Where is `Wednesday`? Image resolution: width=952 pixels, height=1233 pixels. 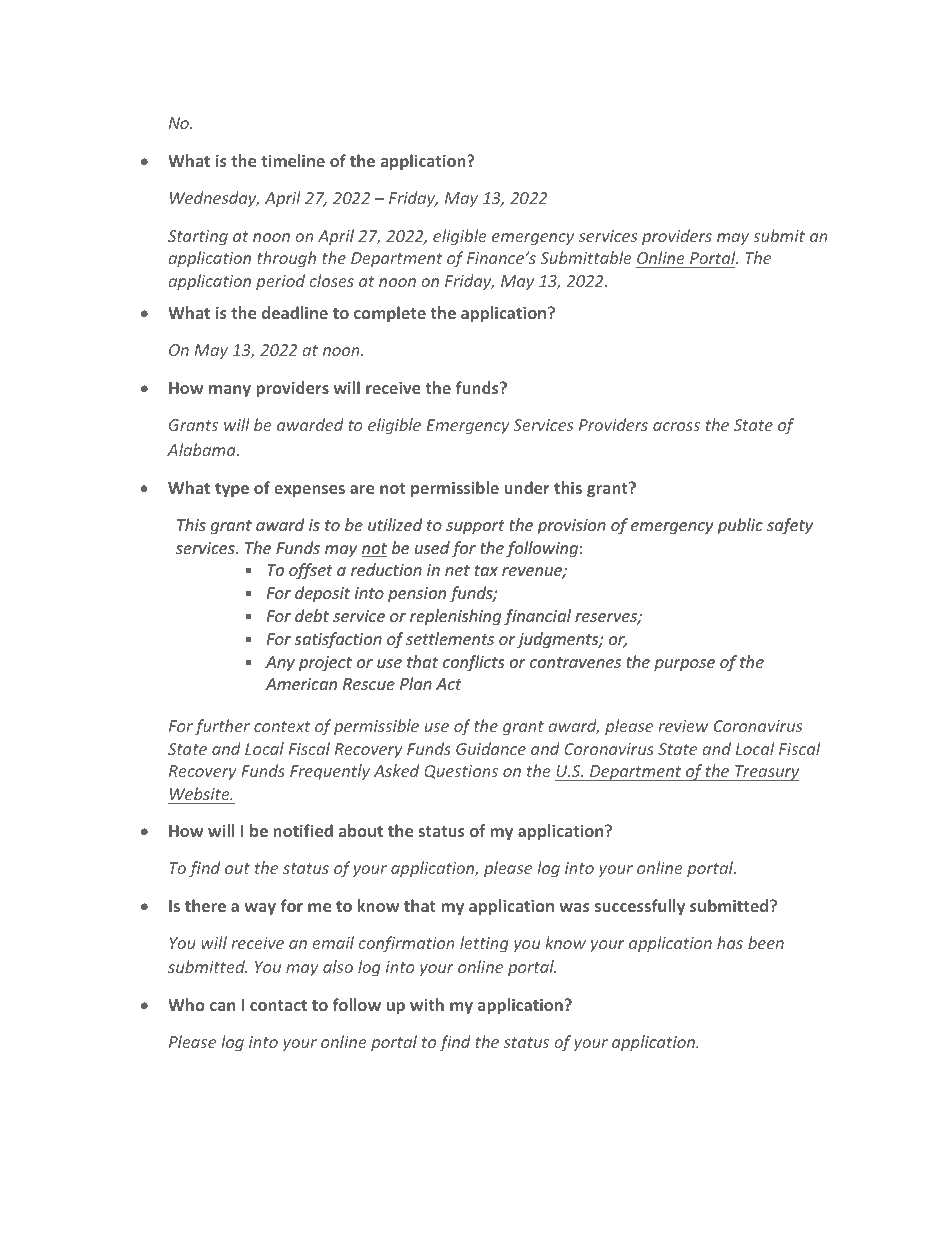 Wednesday is located at coordinates (214, 199).
